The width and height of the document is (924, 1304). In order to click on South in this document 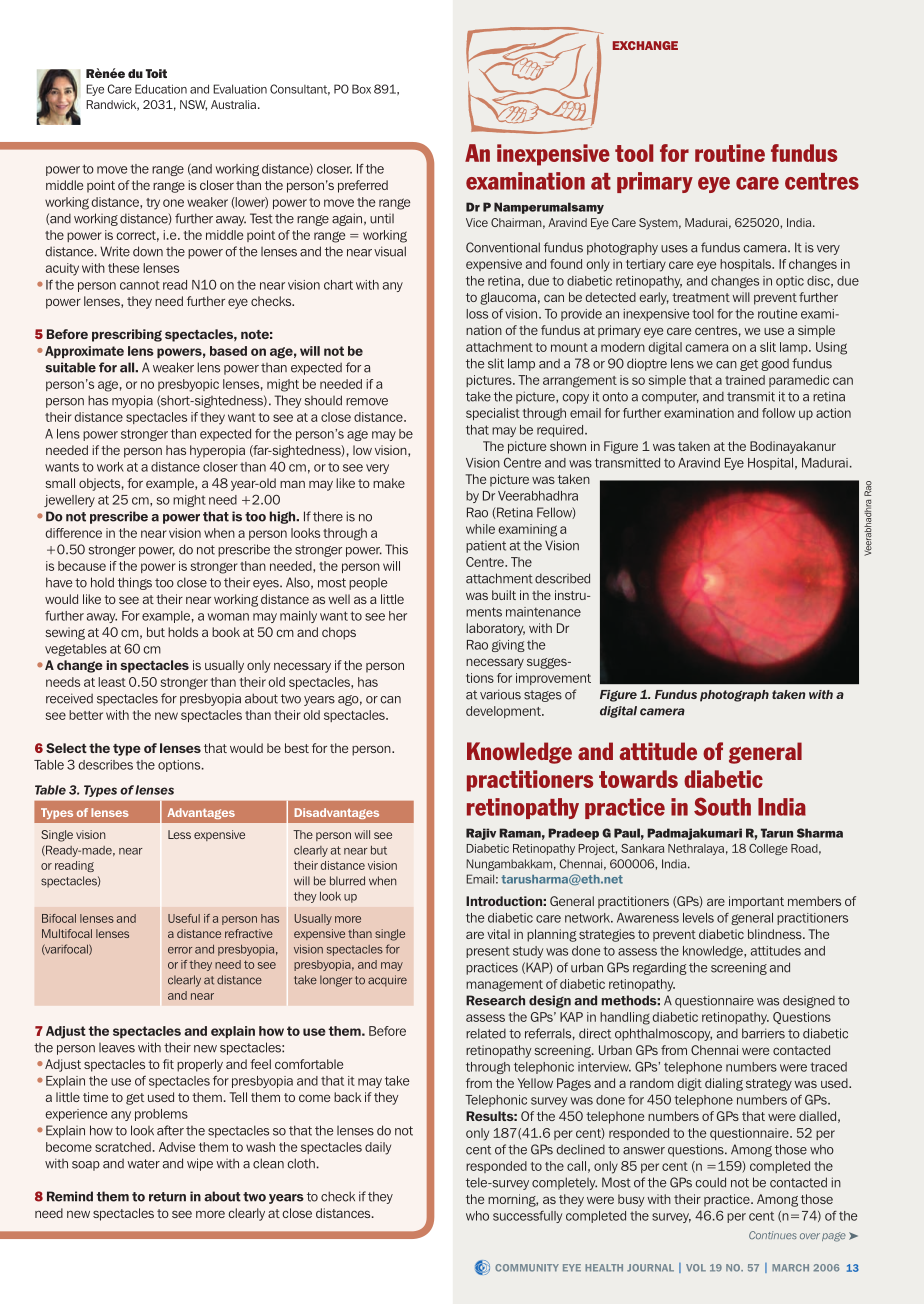, I will do `click(722, 806)`.
